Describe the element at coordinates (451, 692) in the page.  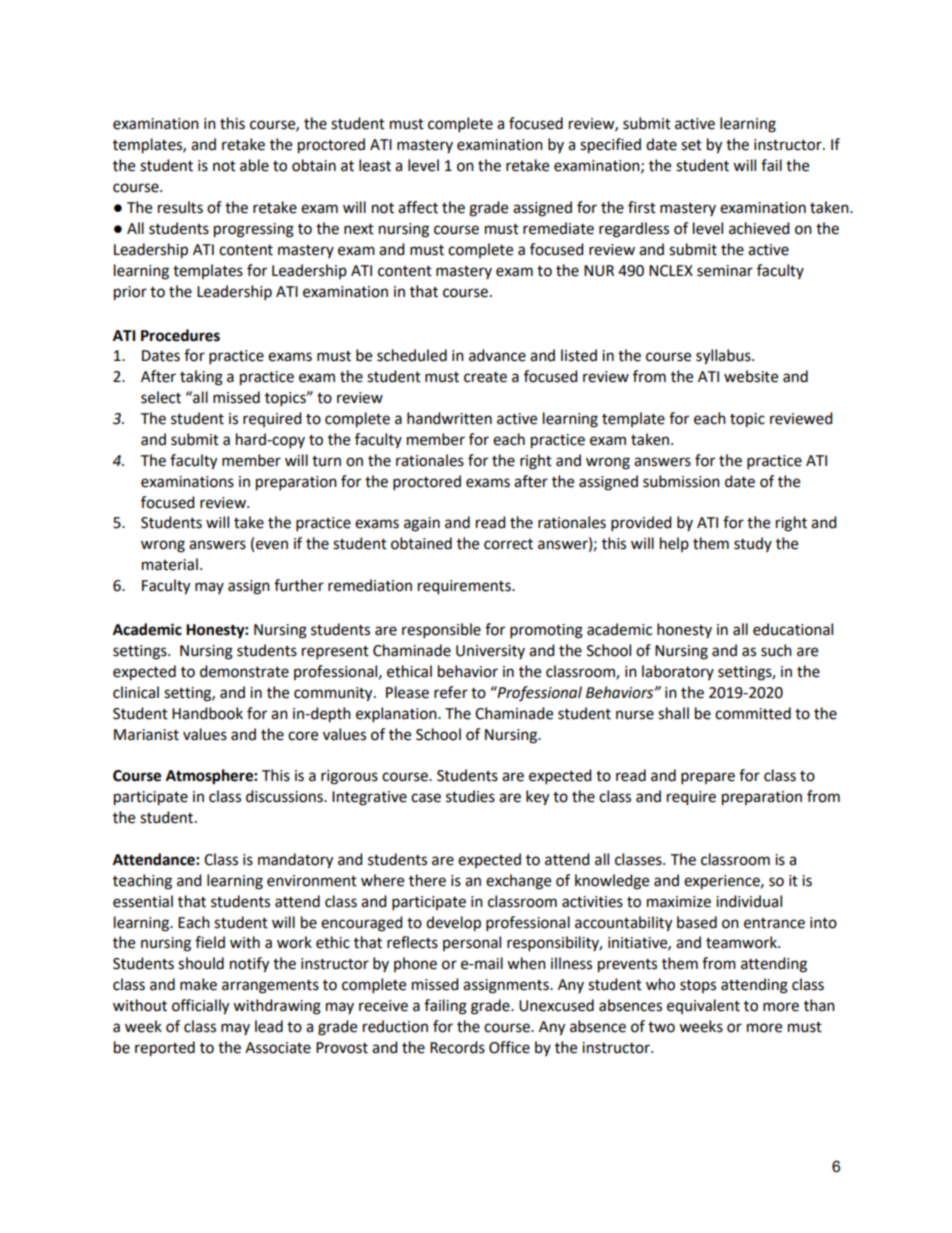
I see `refer` at that location.
